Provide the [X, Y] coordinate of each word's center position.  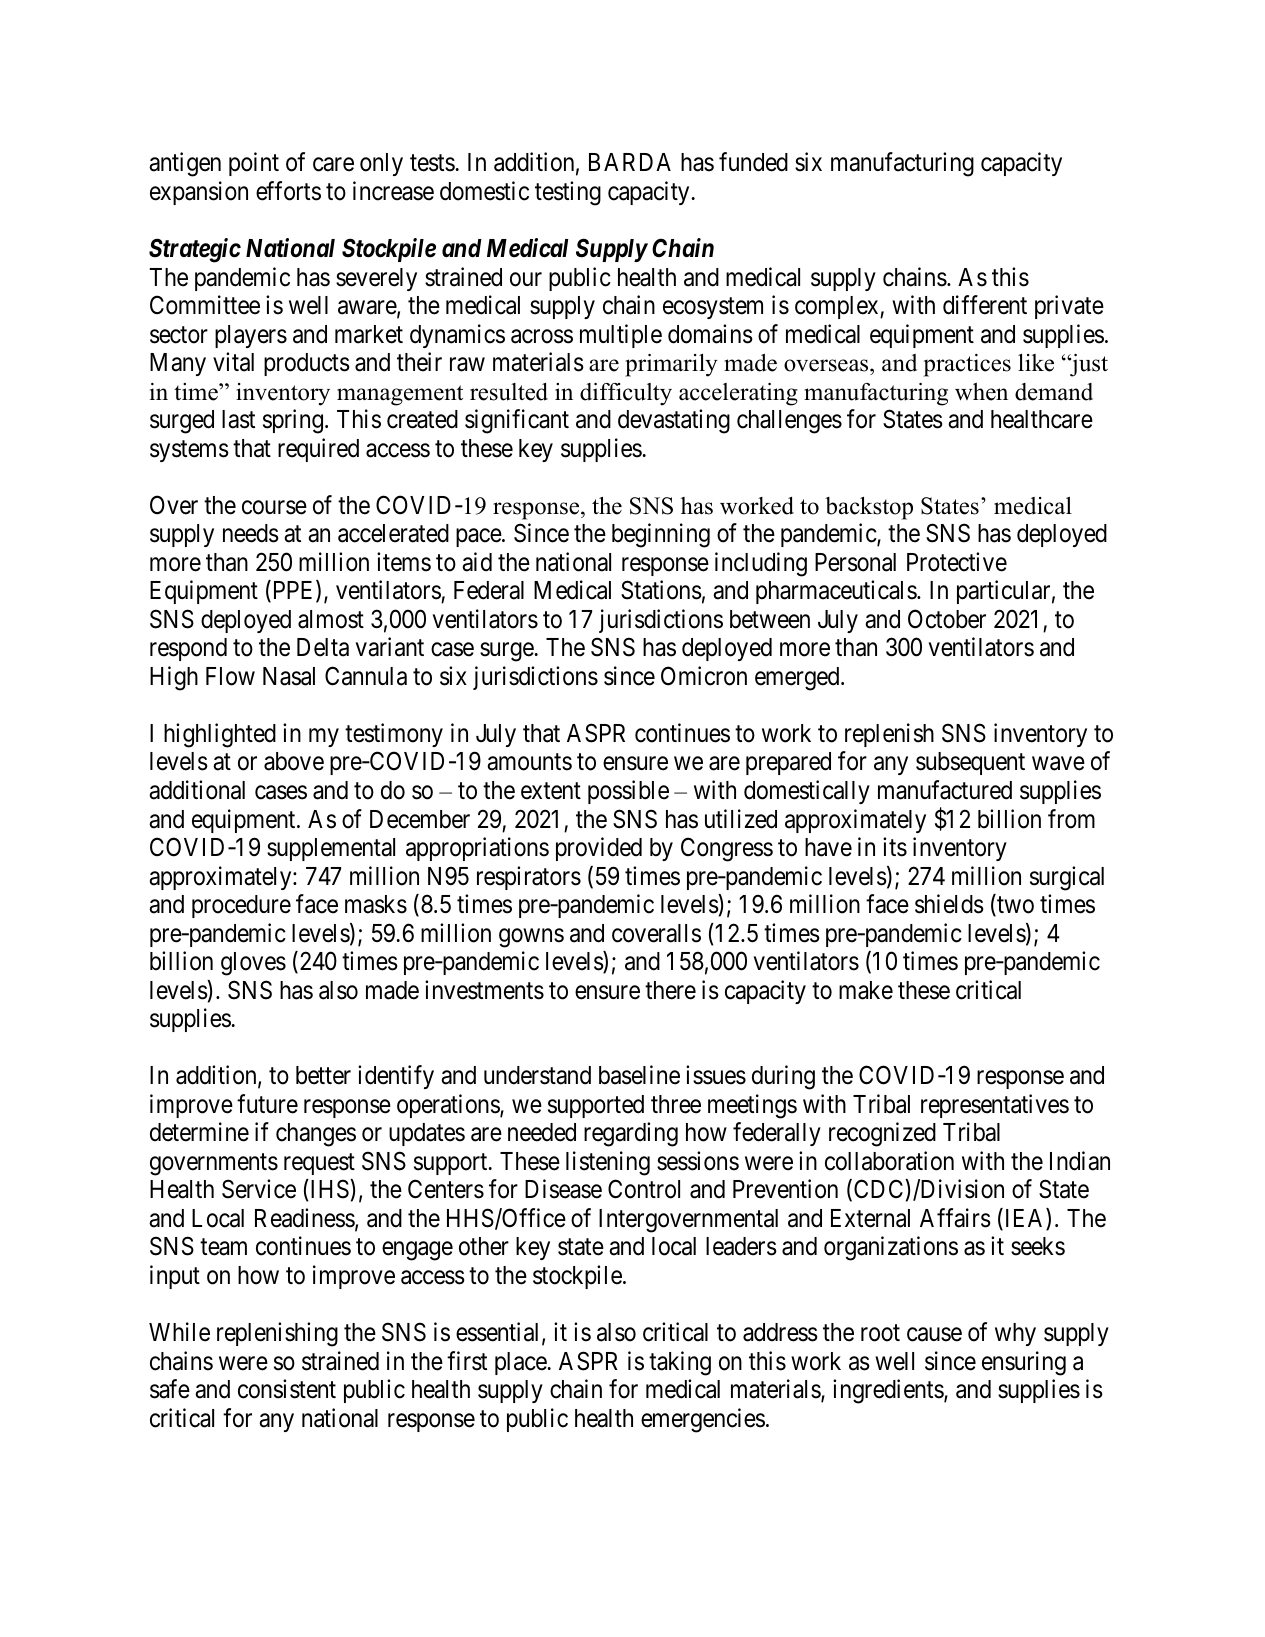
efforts [288, 191]
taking [680, 1363]
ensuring [1024, 1363]
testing [568, 193]
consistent [287, 1389]
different [985, 305]
